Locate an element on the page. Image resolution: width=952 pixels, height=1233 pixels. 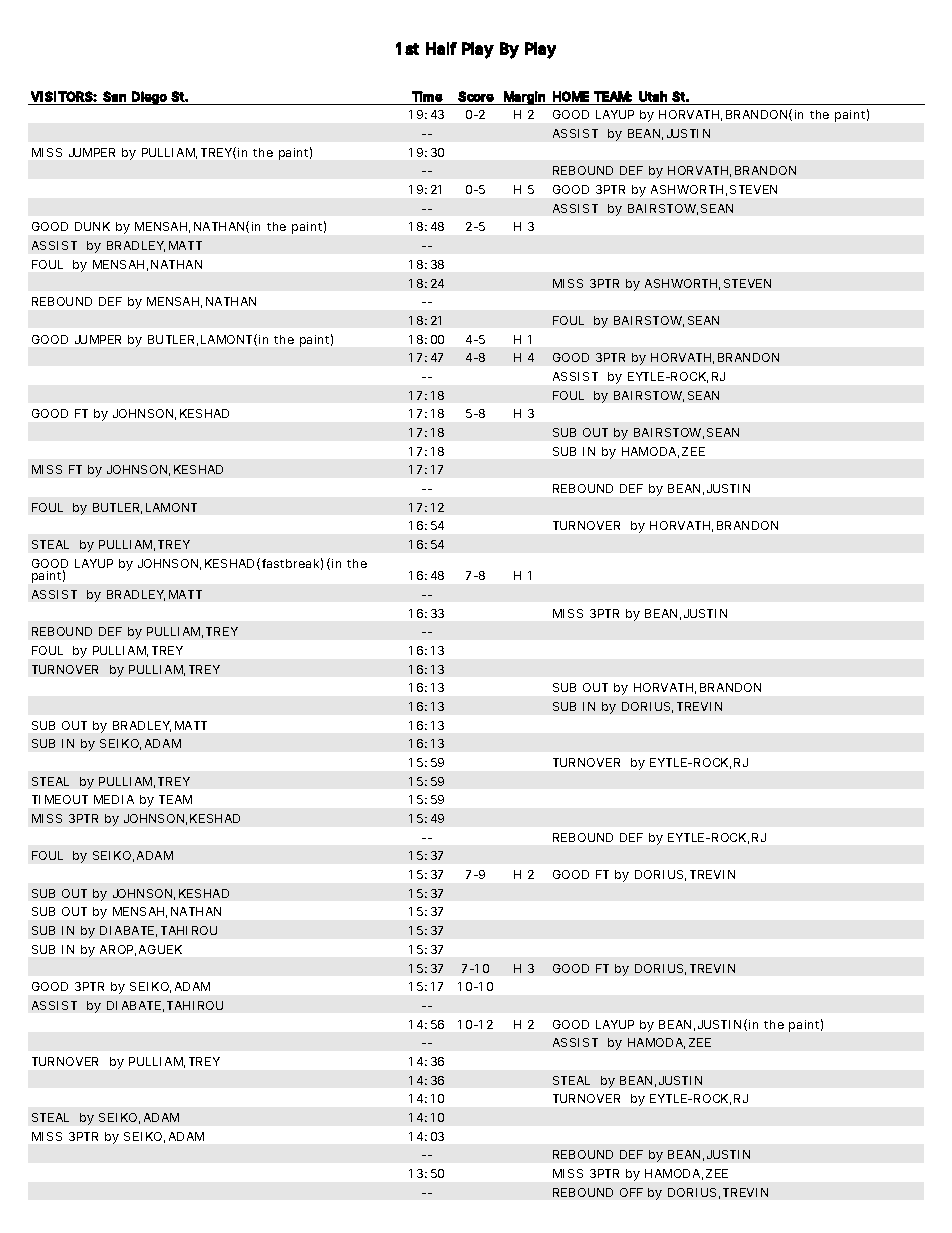
San is located at coordinates (114, 96).
